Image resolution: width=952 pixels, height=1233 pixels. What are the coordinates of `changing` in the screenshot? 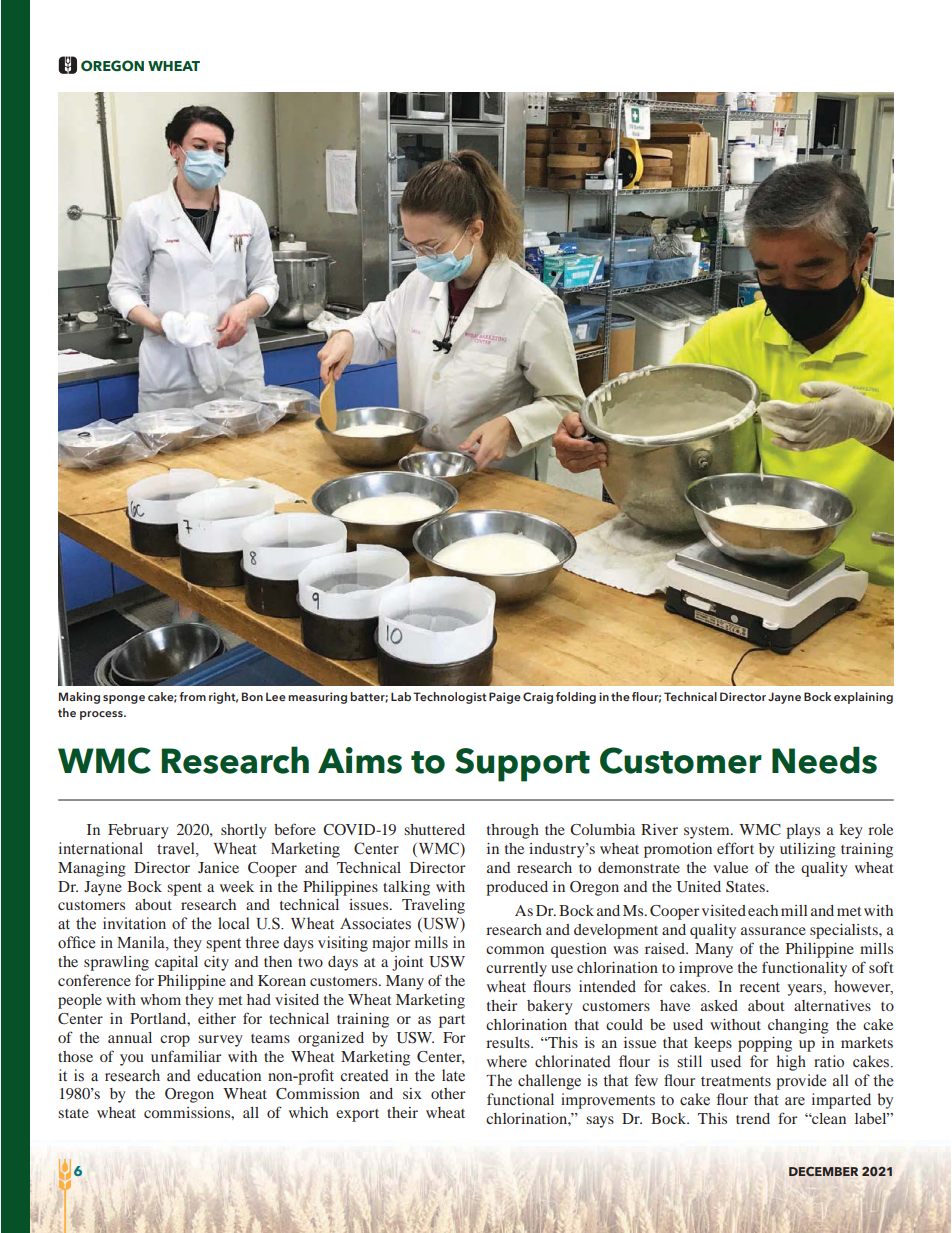 It's located at (798, 1026).
